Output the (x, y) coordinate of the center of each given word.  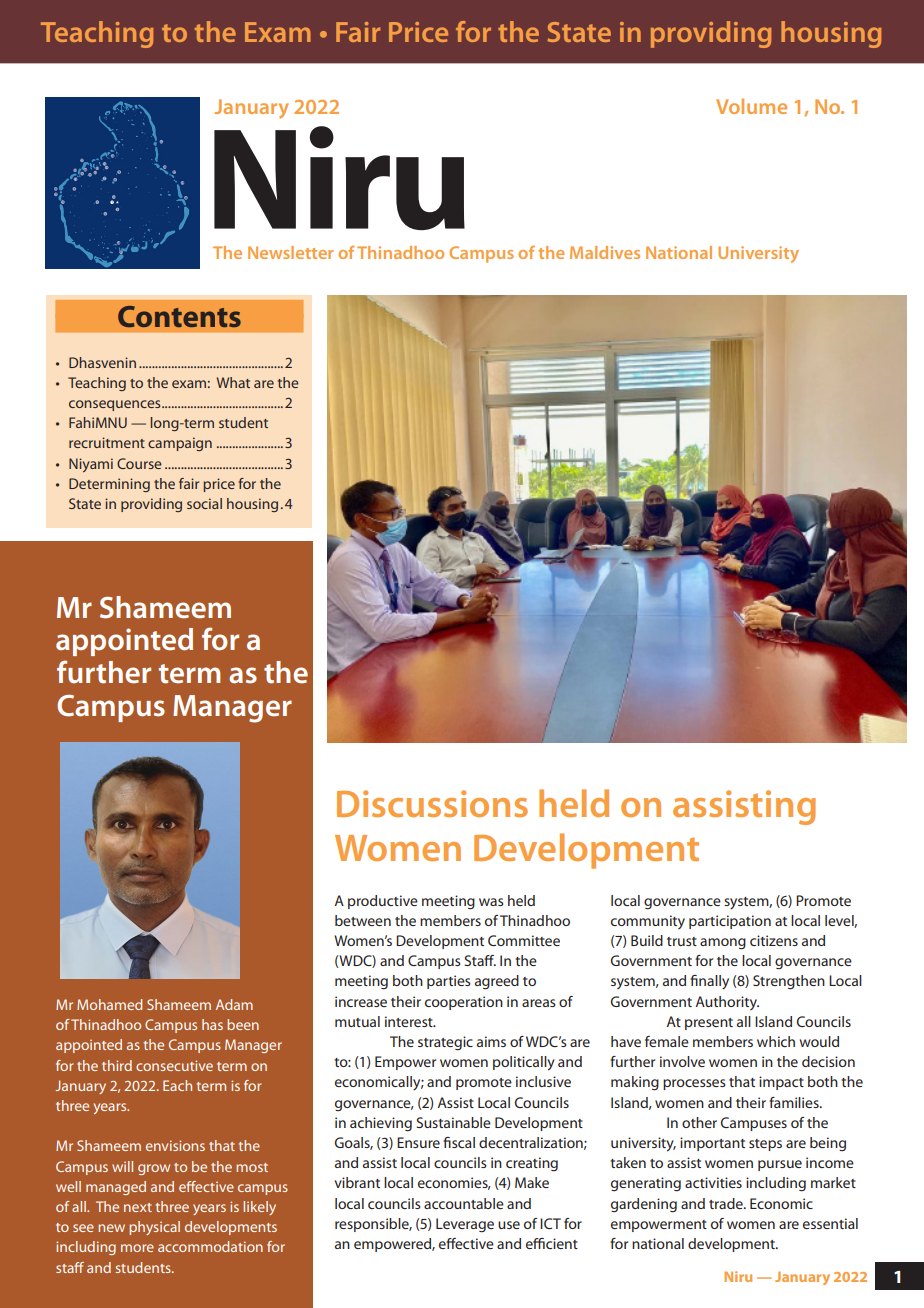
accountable (464, 1203)
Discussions (432, 803)
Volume (751, 106)
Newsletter (290, 252)
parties (449, 982)
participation (730, 922)
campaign (180, 444)
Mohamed (109, 1004)
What (233, 382)
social (204, 503)
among (723, 944)
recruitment (107, 442)
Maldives (605, 252)
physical (154, 1228)
